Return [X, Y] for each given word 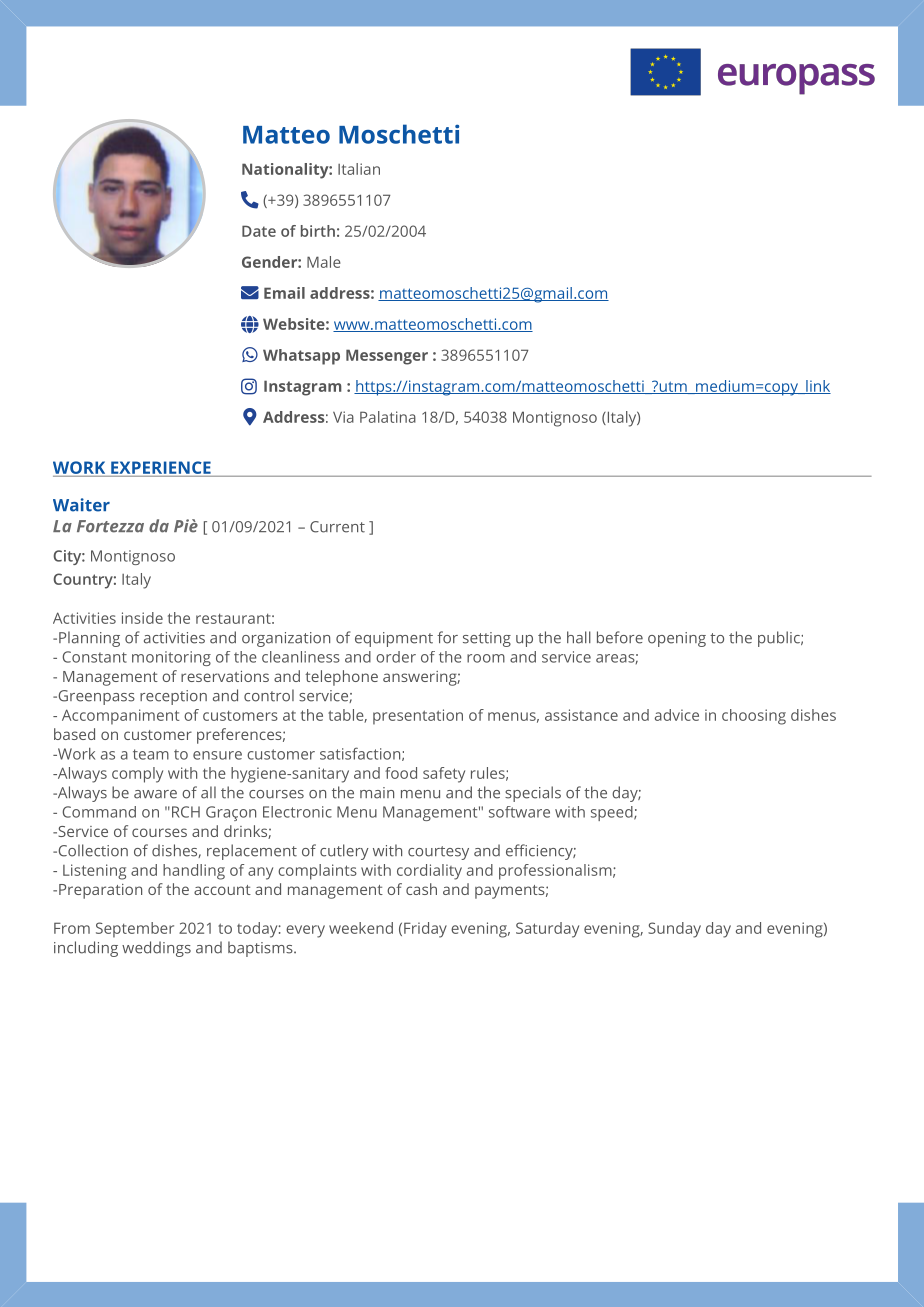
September [135, 930]
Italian [359, 169]
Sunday [674, 930]
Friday [425, 930]
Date [259, 231]
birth [318, 231]
